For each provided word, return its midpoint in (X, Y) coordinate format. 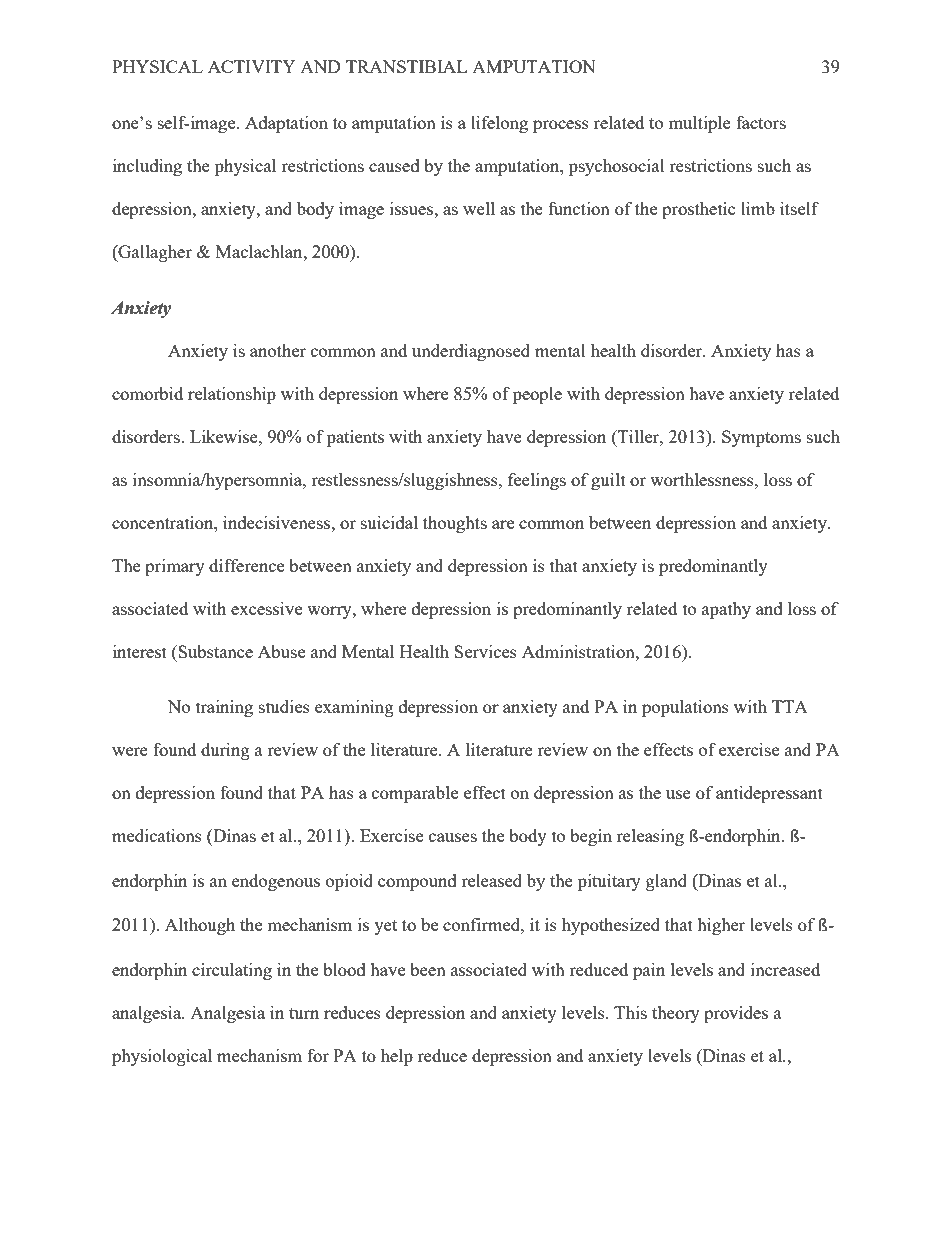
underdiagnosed (471, 352)
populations (685, 708)
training (224, 708)
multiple (700, 124)
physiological (162, 1057)
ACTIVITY (252, 66)
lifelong (499, 124)
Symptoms (761, 438)
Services (485, 651)
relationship (232, 395)
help (397, 1057)
